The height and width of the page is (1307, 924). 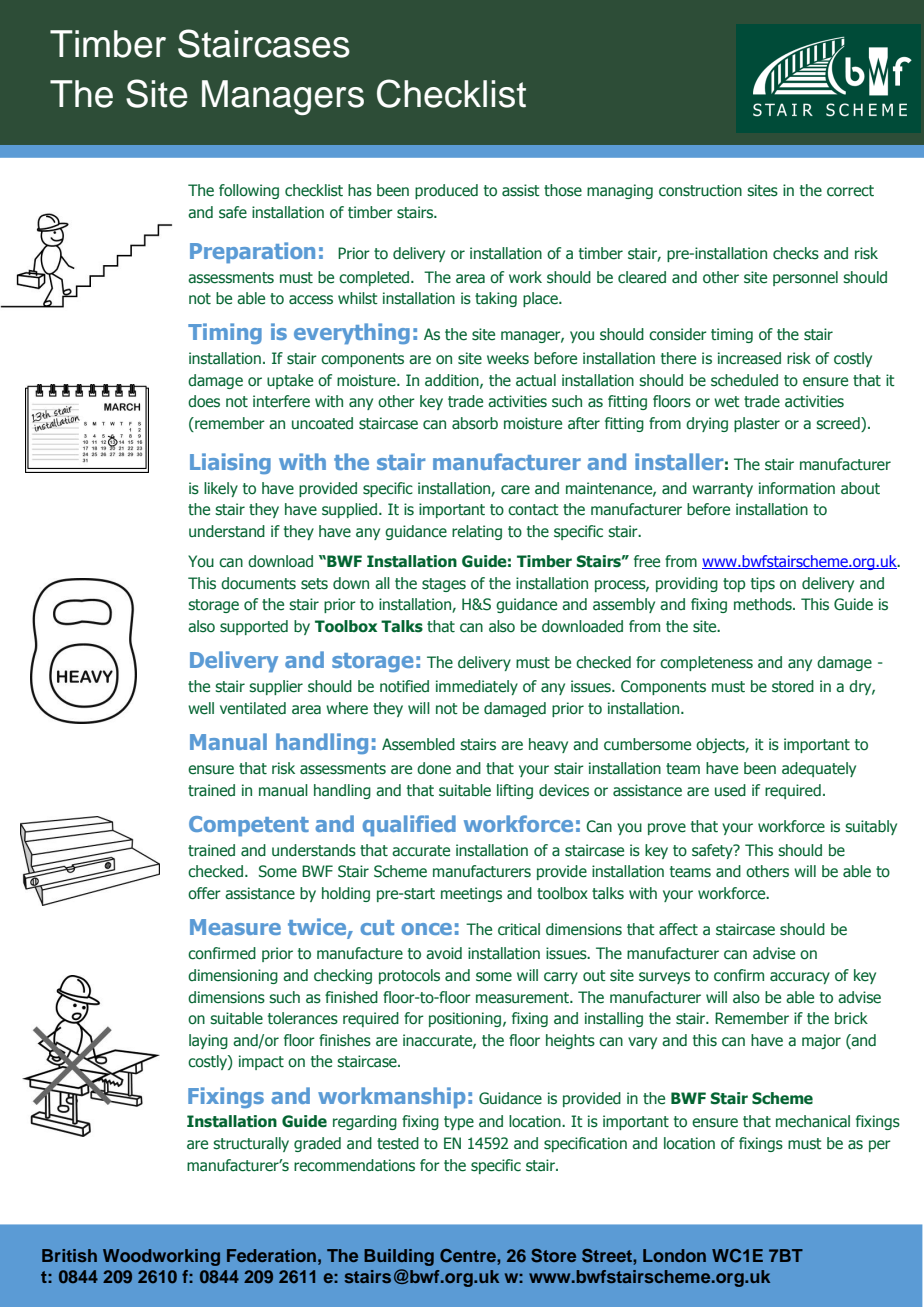 What do you see at coordinates (204, 893) in the page?
I see `offer` at bounding box center [204, 893].
